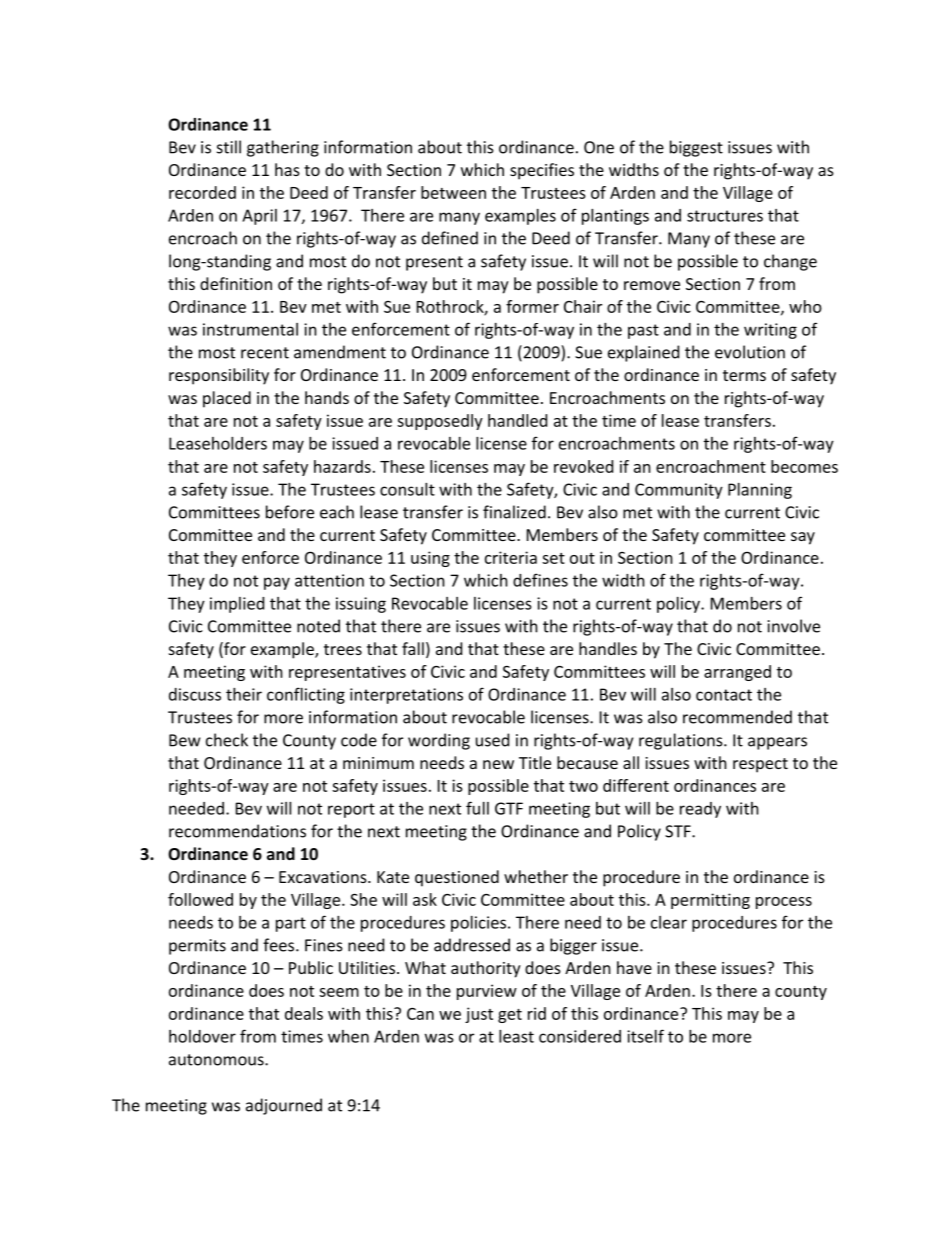 The height and width of the document is (1233, 952). What do you see at coordinates (492, 740) in the document?
I see `used` at bounding box center [492, 740].
